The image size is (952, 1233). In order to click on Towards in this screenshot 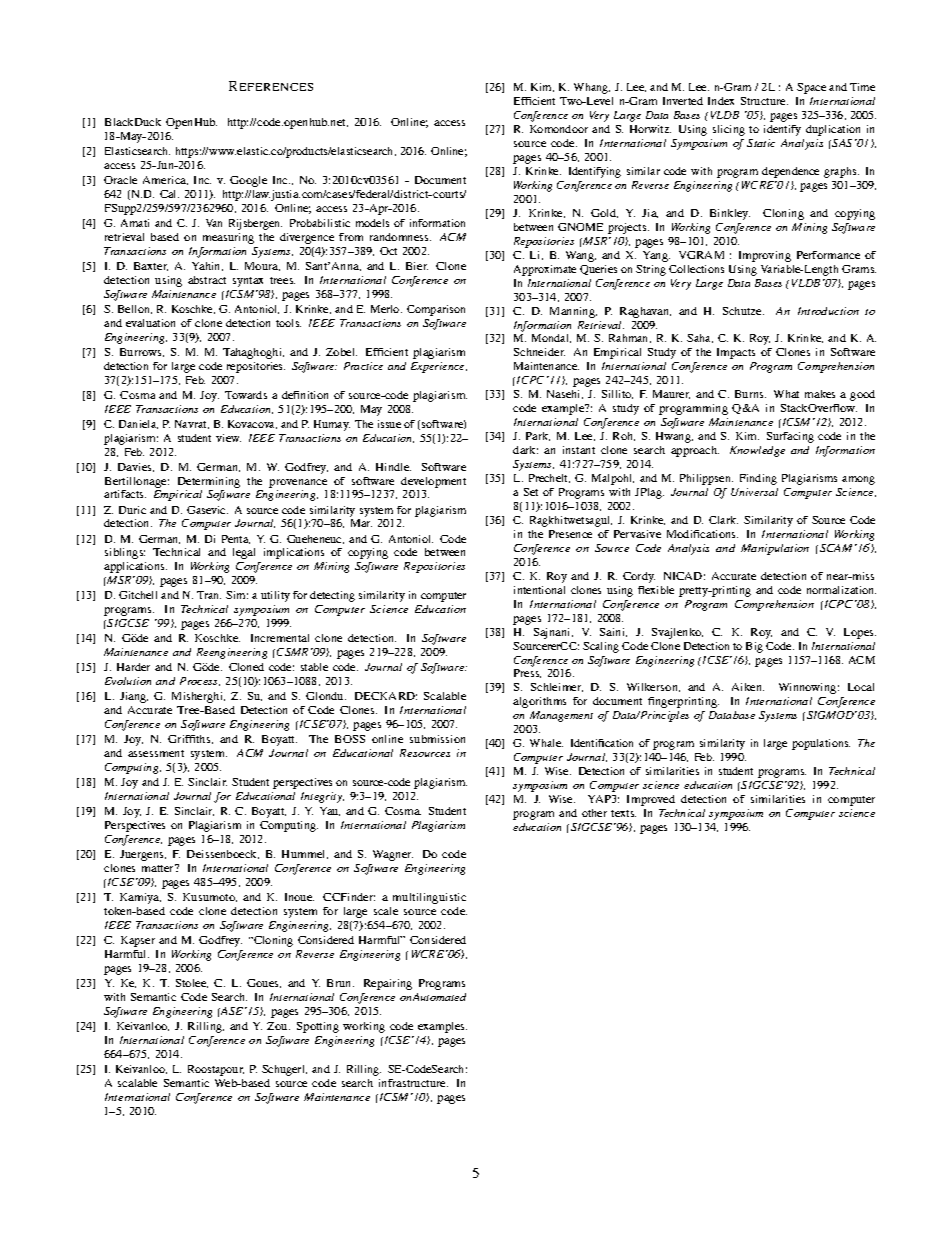, I will do `click(246, 395)`.
